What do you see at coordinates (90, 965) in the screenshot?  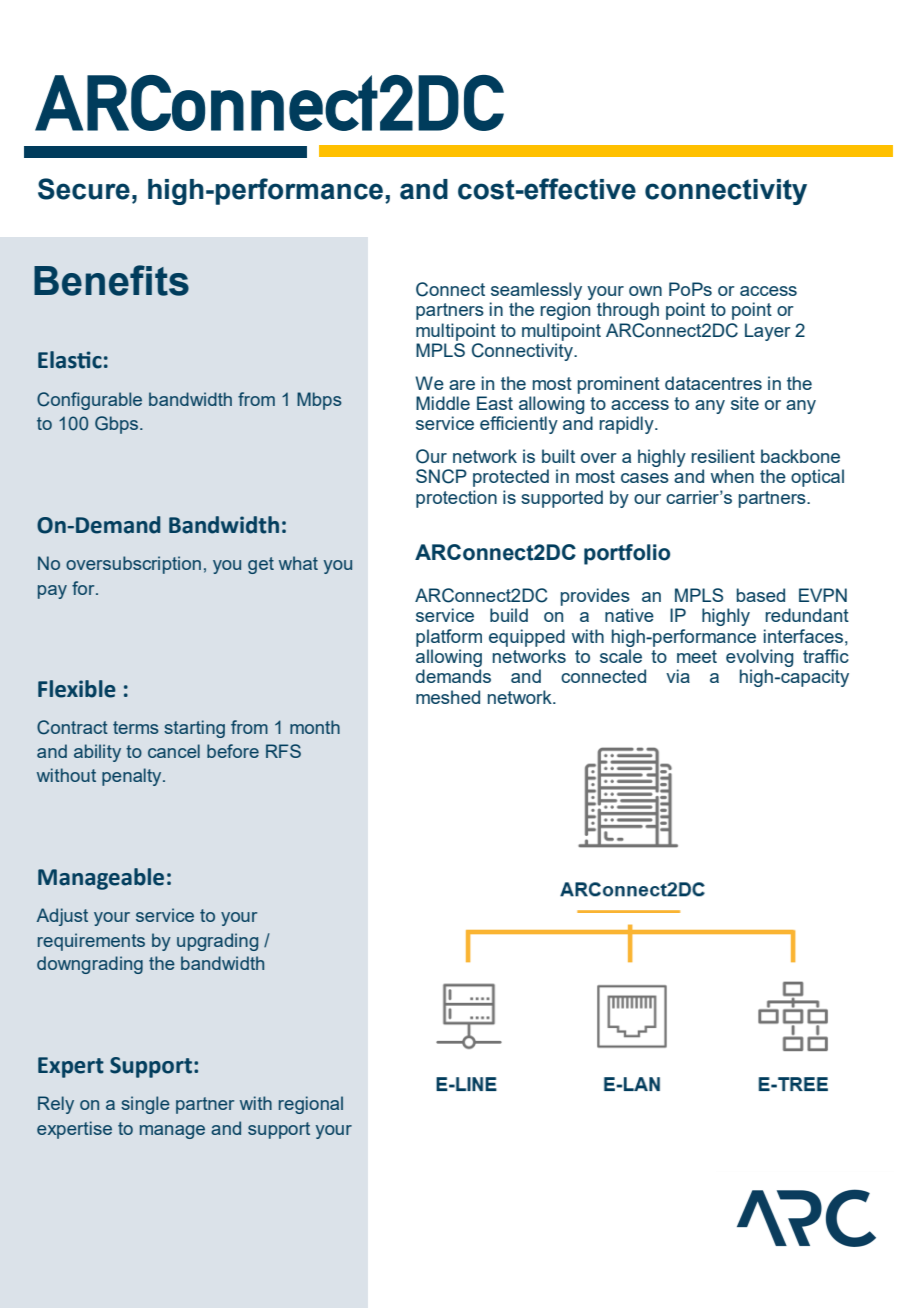 I see `downgrading` at bounding box center [90, 965].
